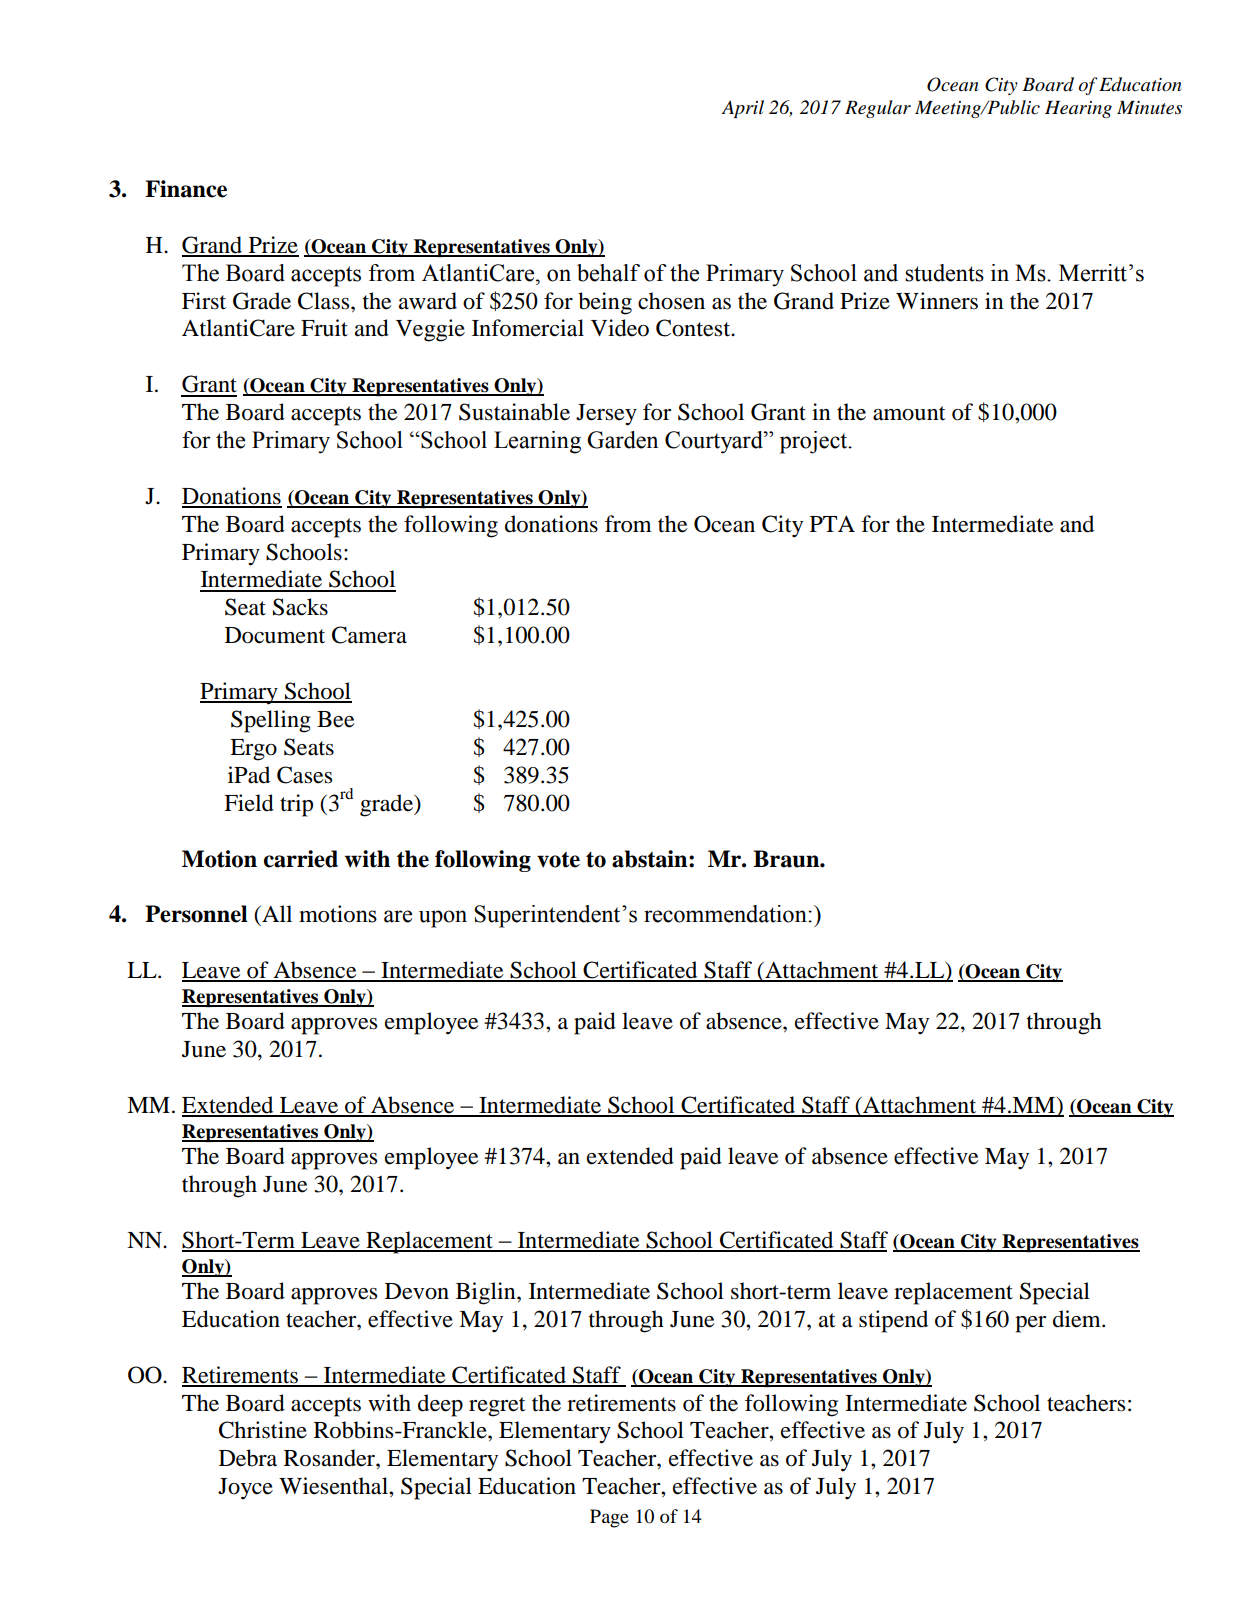  Describe the element at coordinates (609, 1518) in the image. I see `Page` at that location.
